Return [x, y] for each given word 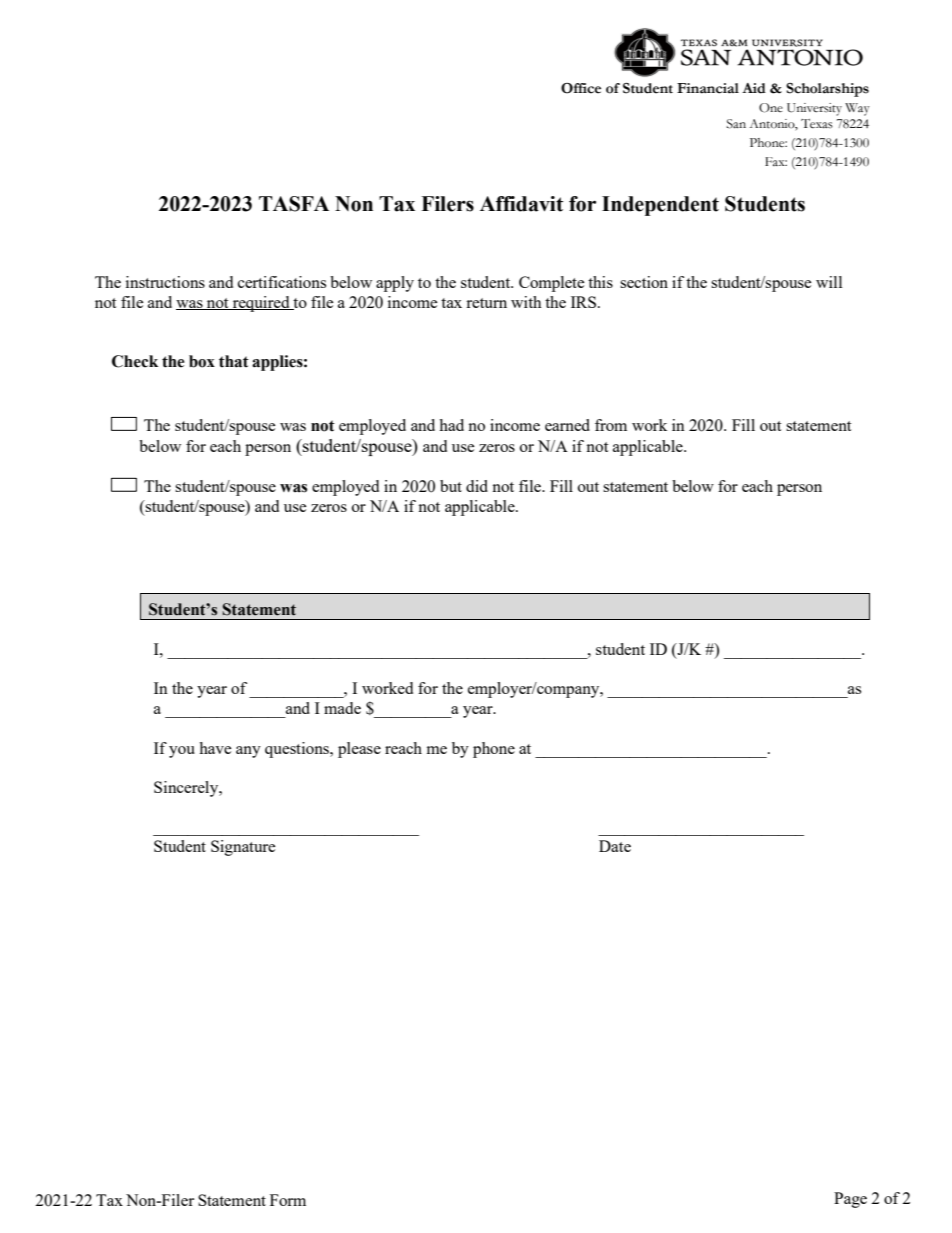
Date [615, 846]
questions [298, 750]
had [451, 425]
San [736, 124]
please [359, 750]
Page [850, 1200]
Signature [243, 848]
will [829, 282]
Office [581, 88]
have [215, 748]
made [342, 708]
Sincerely [187, 789]
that [234, 361]
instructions [165, 282]
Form [288, 1200]
